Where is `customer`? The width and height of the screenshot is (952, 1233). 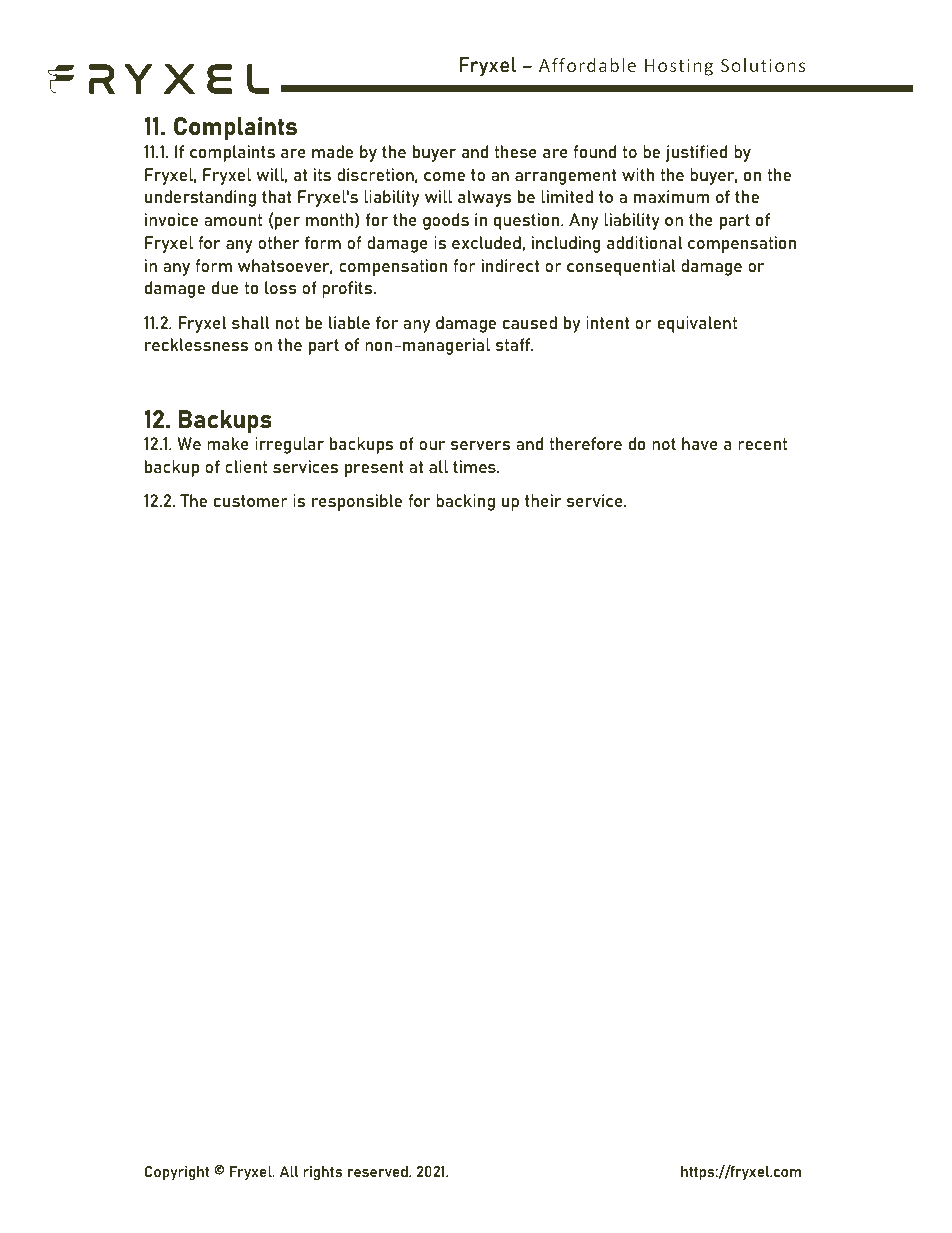 customer is located at coordinates (251, 501).
